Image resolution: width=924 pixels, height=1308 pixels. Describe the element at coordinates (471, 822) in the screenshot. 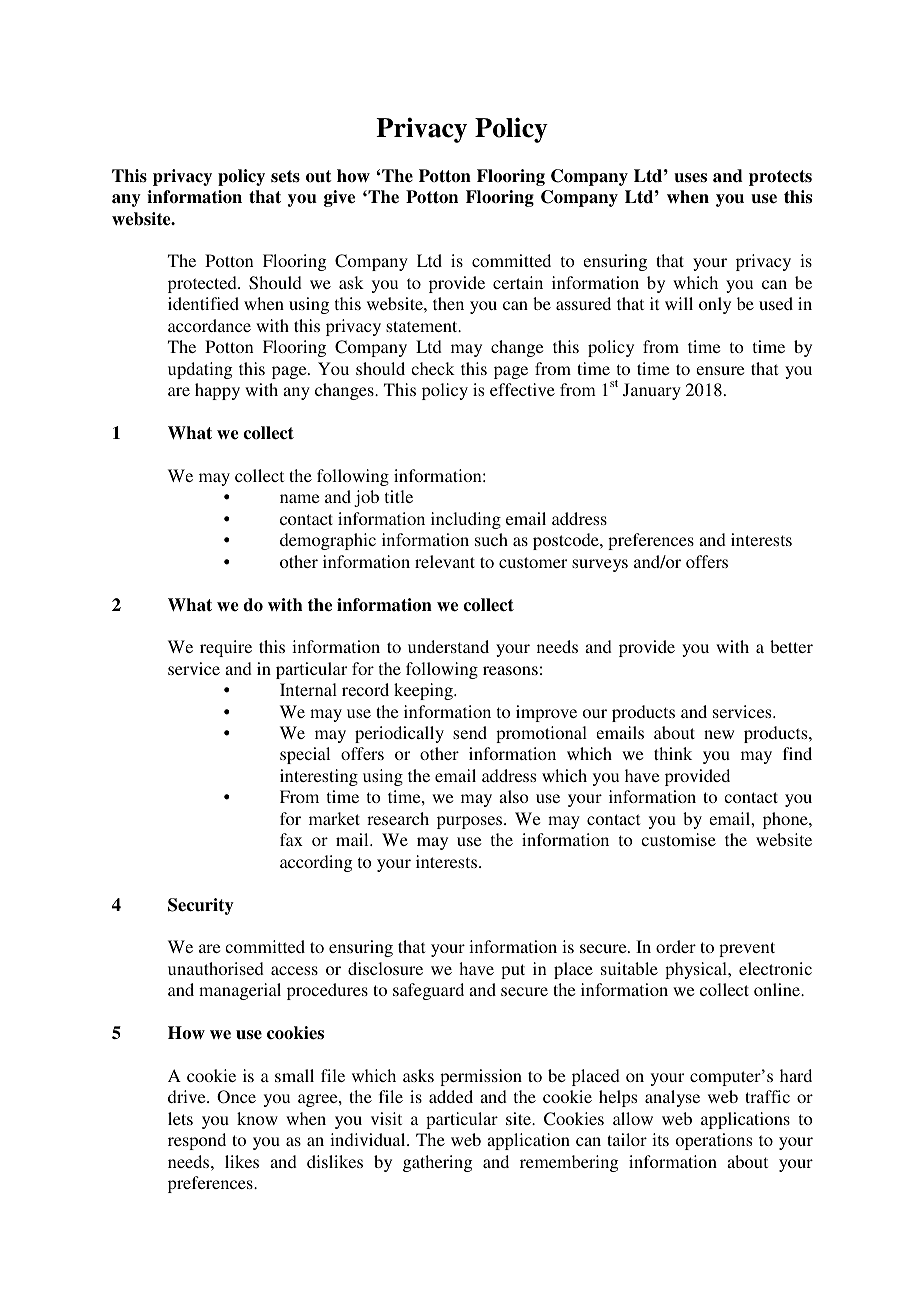

I see `purposes` at that location.
